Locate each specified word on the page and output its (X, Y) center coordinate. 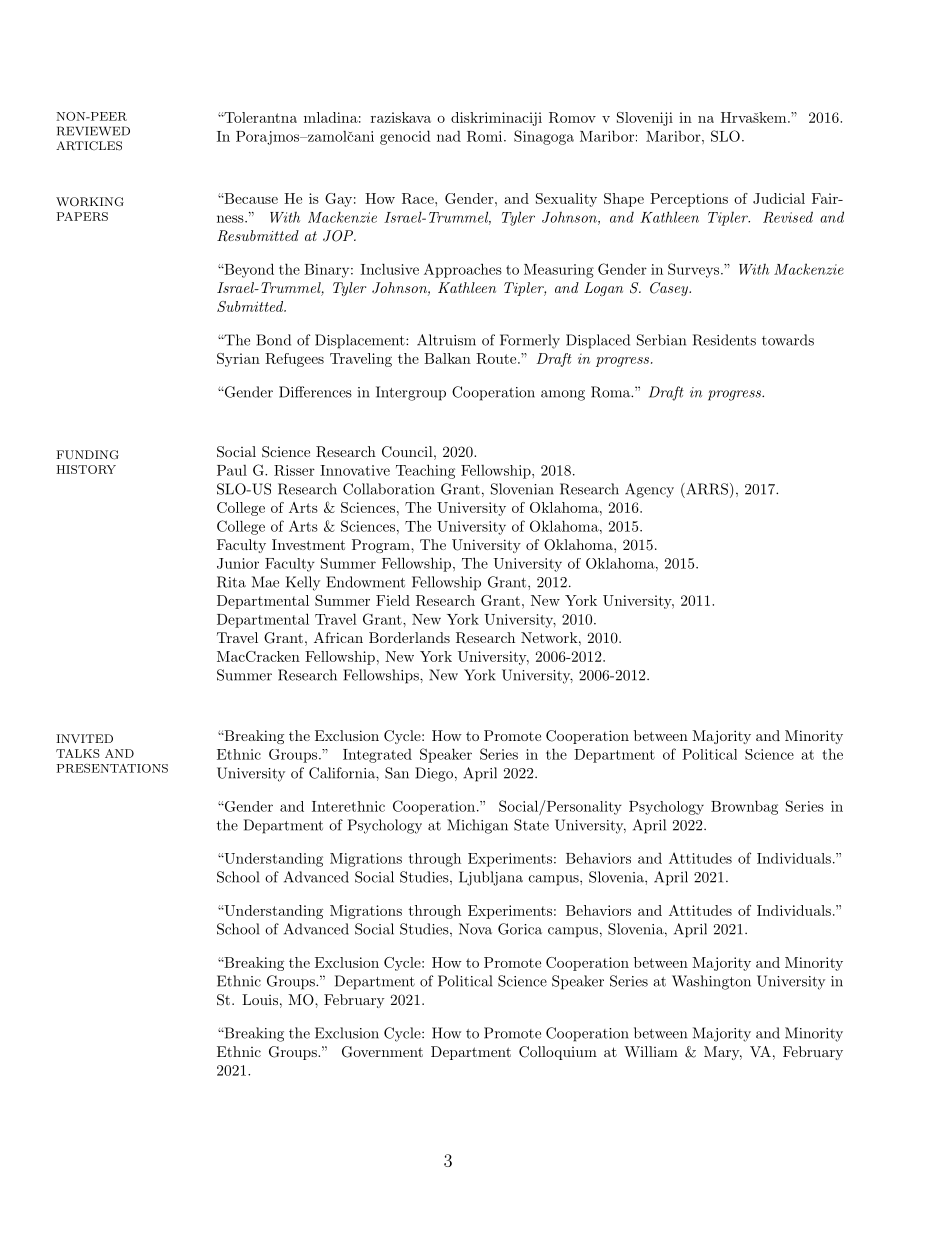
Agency (649, 490)
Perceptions (689, 200)
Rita (231, 582)
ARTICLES (89, 146)
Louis (260, 999)
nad (449, 136)
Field (393, 600)
